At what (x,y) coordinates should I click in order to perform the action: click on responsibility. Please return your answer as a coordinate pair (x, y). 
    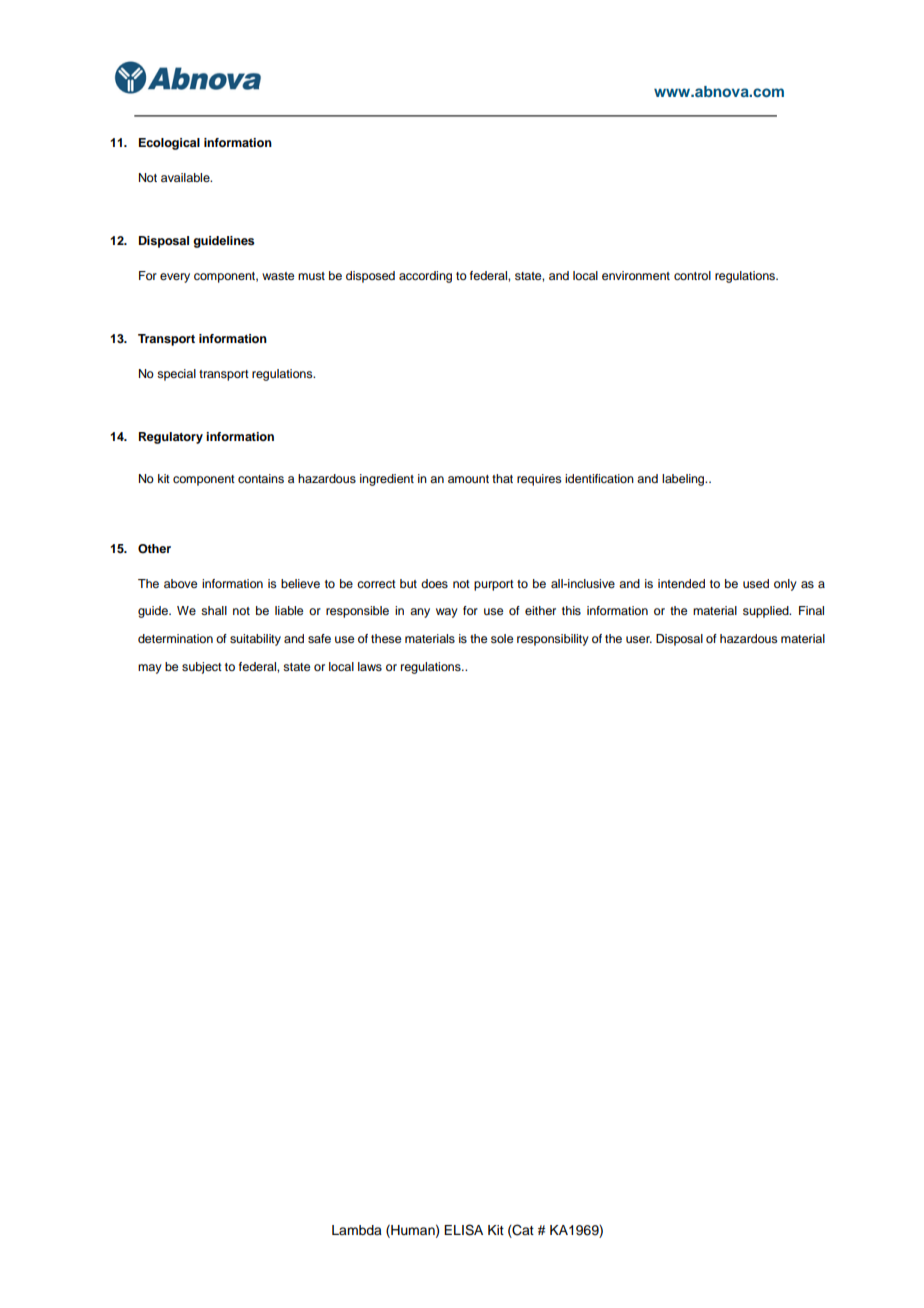
    Looking at the image, I should click on (553, 640).
